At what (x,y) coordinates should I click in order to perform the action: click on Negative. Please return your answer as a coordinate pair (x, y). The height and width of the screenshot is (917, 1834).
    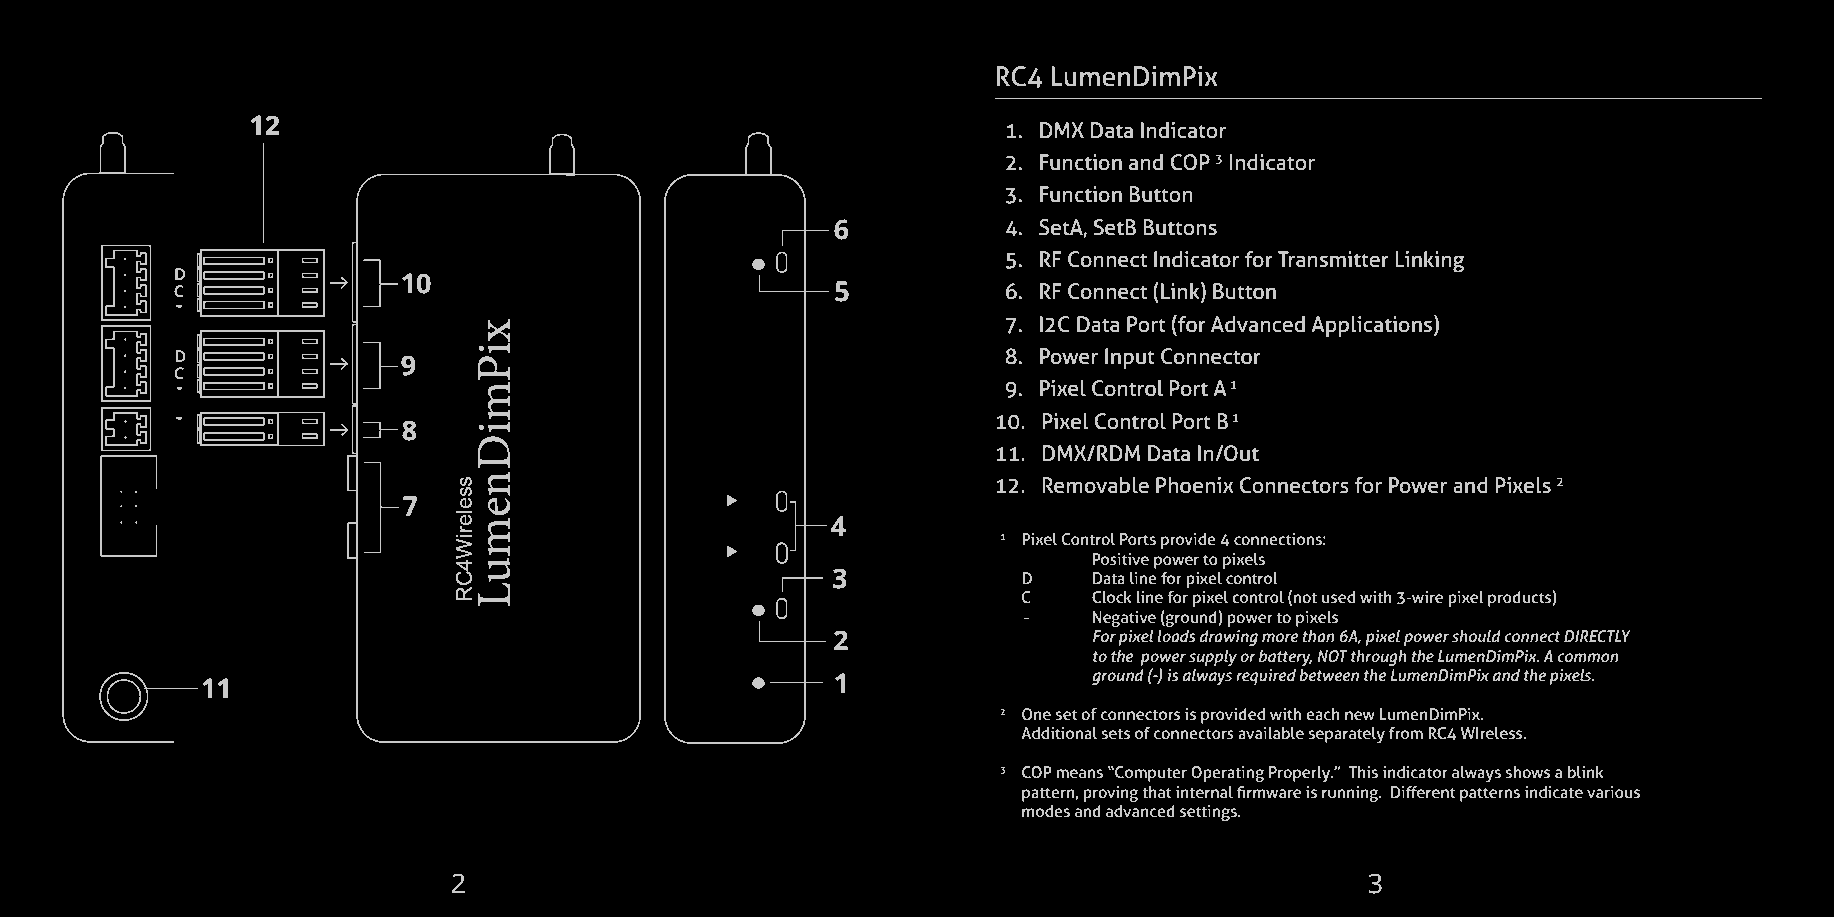
    Looking at the image, I should click on (1124, 619).
